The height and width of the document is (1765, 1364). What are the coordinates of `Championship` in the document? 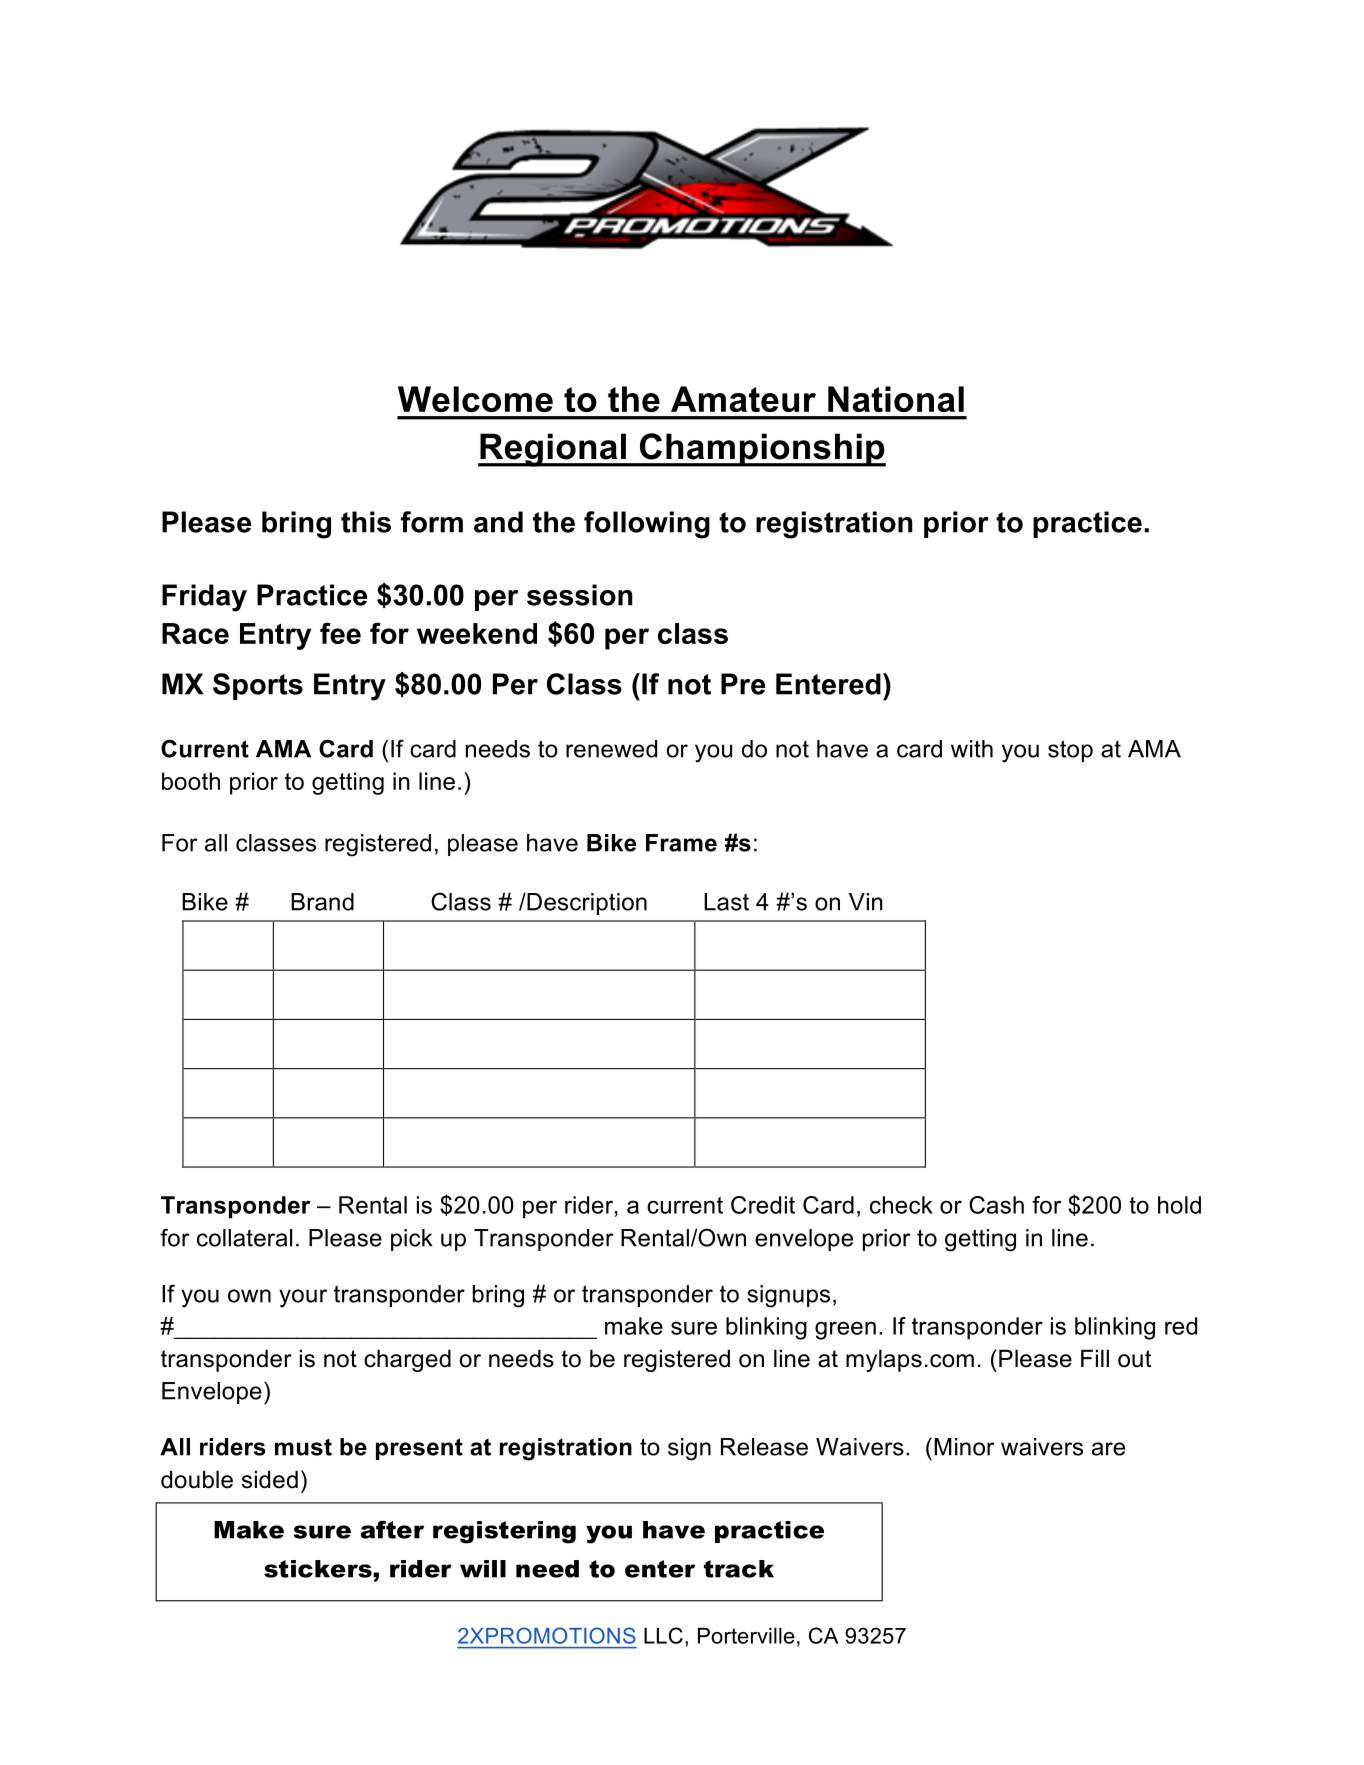 It's located at (762, 450).
